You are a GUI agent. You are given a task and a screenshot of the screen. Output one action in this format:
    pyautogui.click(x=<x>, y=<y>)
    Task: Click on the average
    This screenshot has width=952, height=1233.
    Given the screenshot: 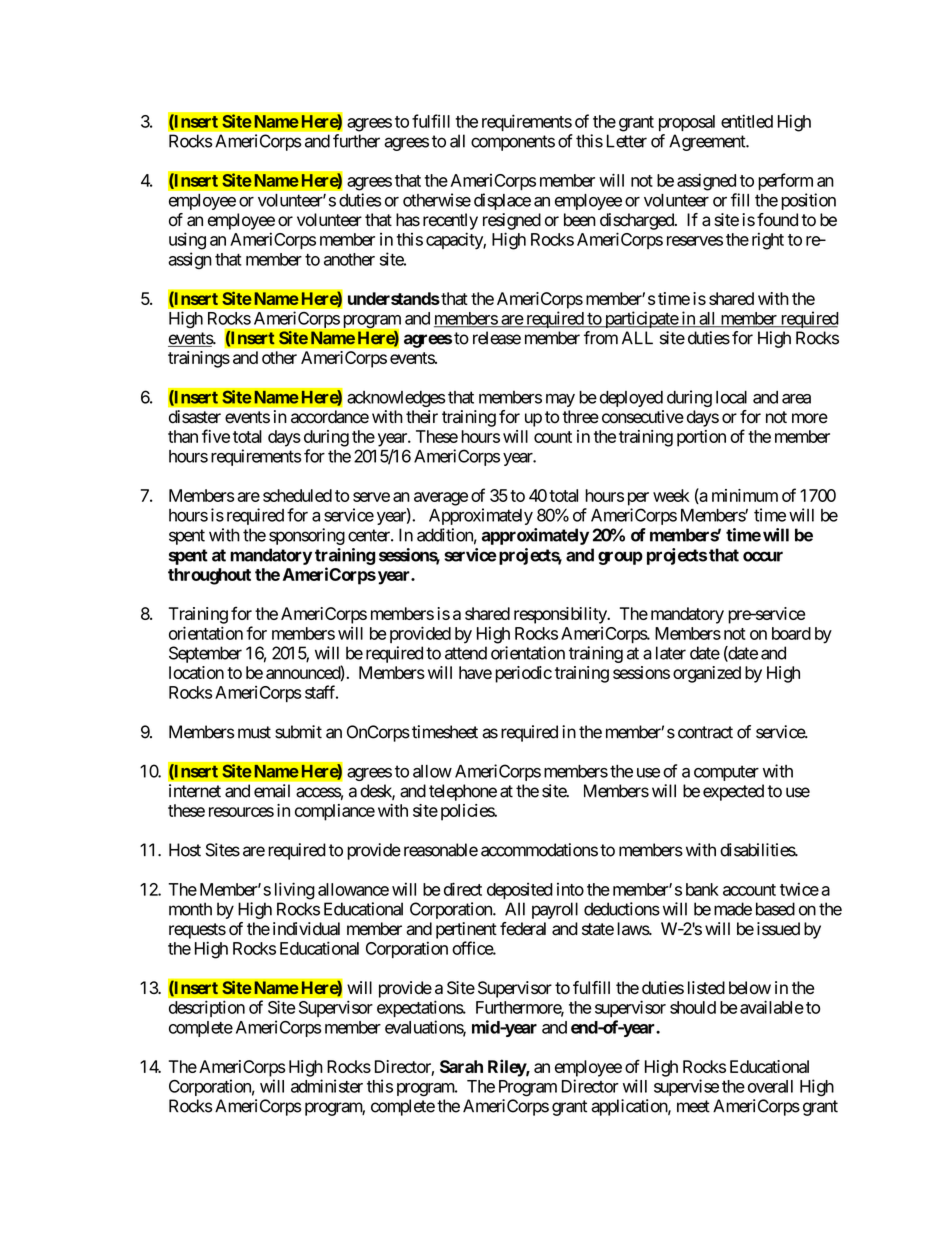 What is the action you would take?
    pyautogui.click(x=441, y=499)
